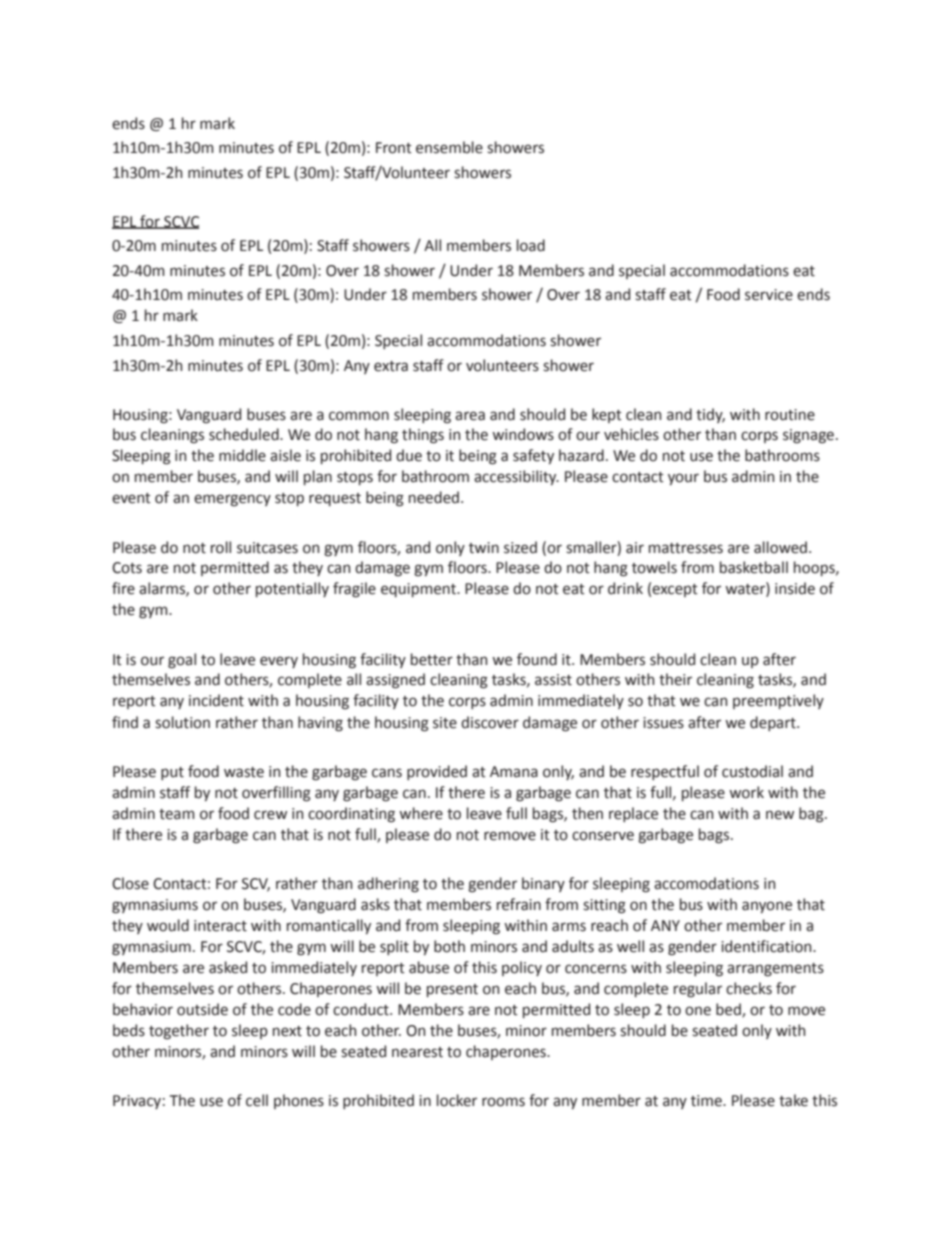 The width and height of the document is (952, 1233). What do you see at coordinates (769, 295) in the document?
I see `service` at bounding box center [769, 295].
